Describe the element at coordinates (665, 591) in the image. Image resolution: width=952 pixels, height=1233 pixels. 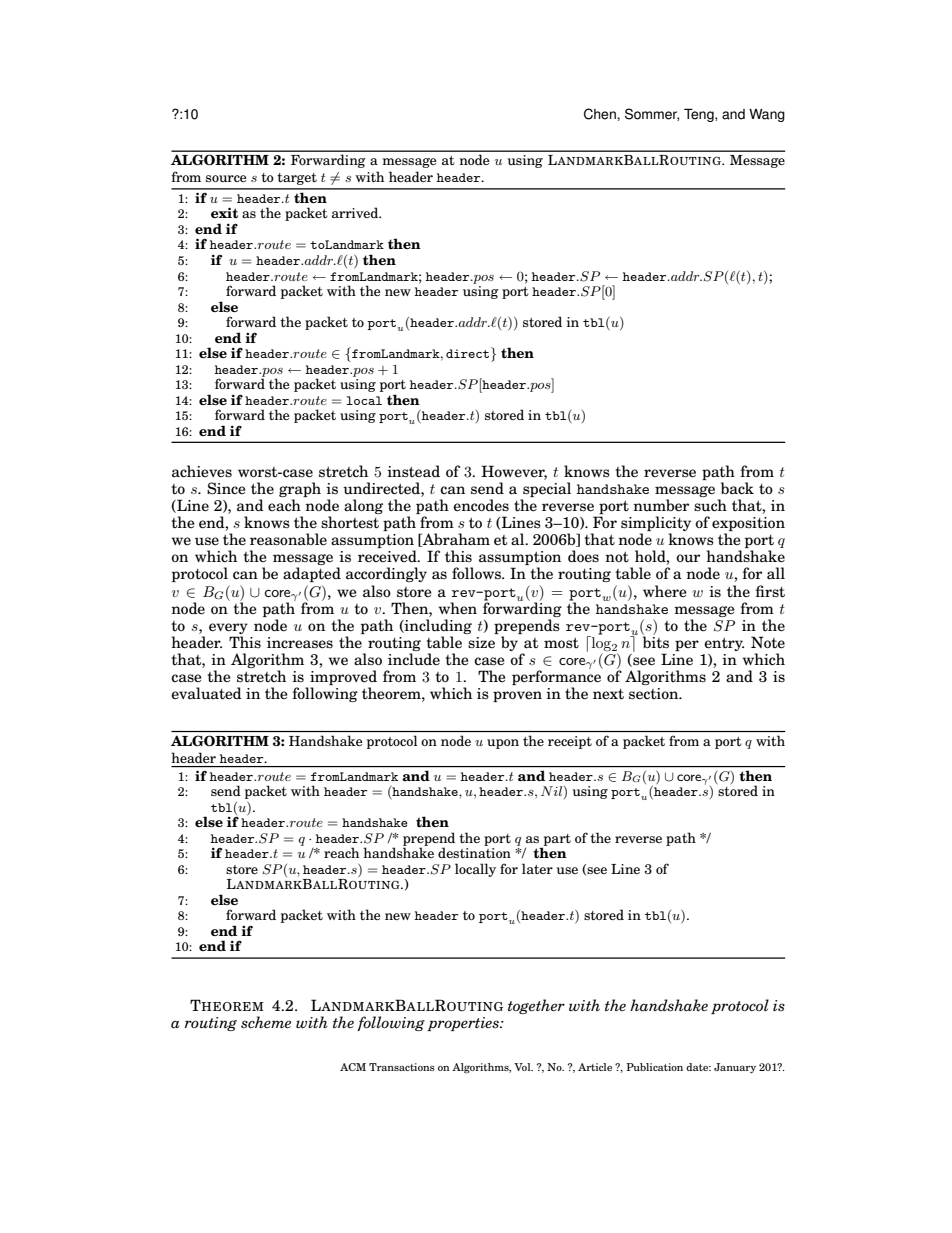
I see `where` at that location.
